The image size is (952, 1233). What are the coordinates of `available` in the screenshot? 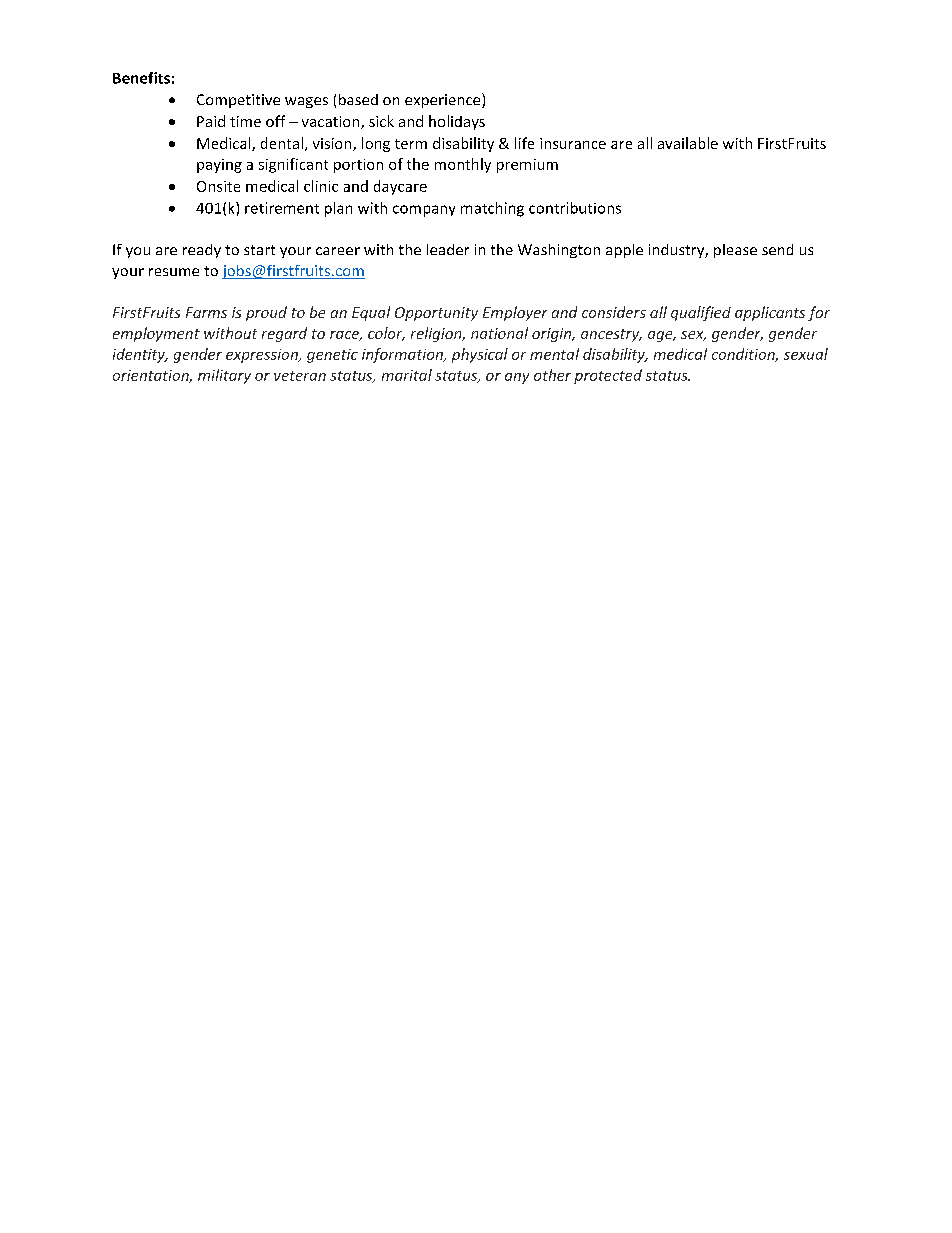 It's located at (688, 143).
